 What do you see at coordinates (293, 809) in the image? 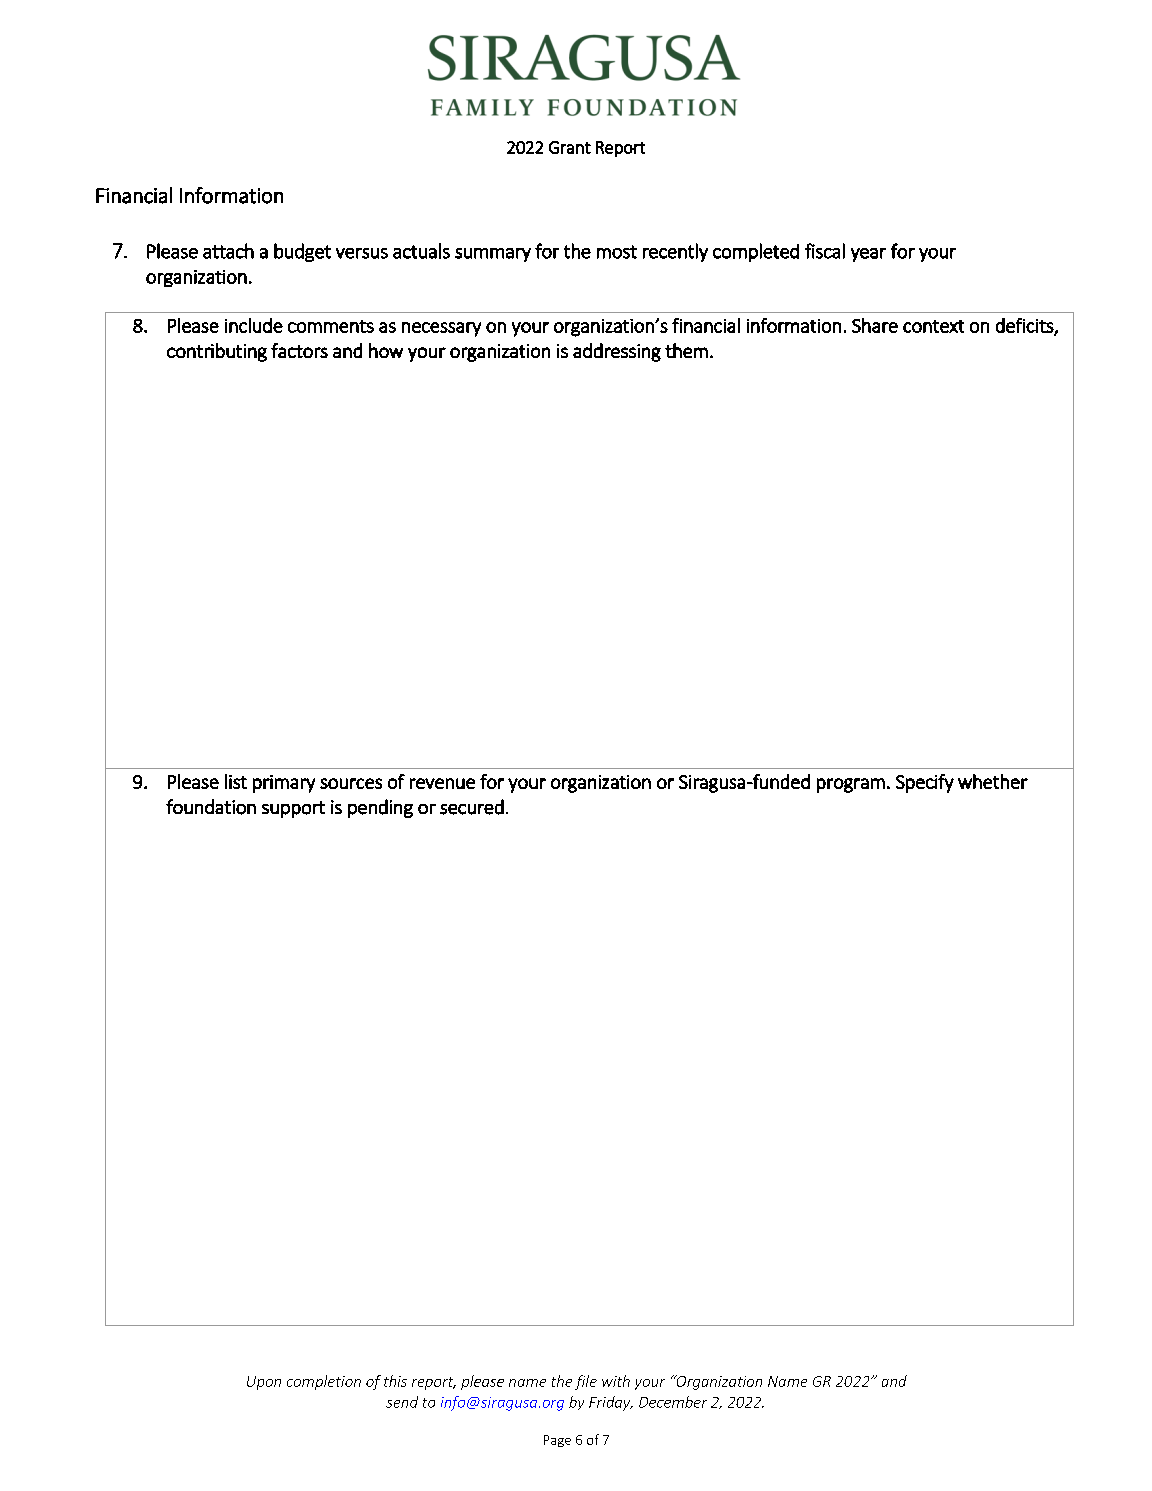
I see `support` at bounding box center [293, 809].
